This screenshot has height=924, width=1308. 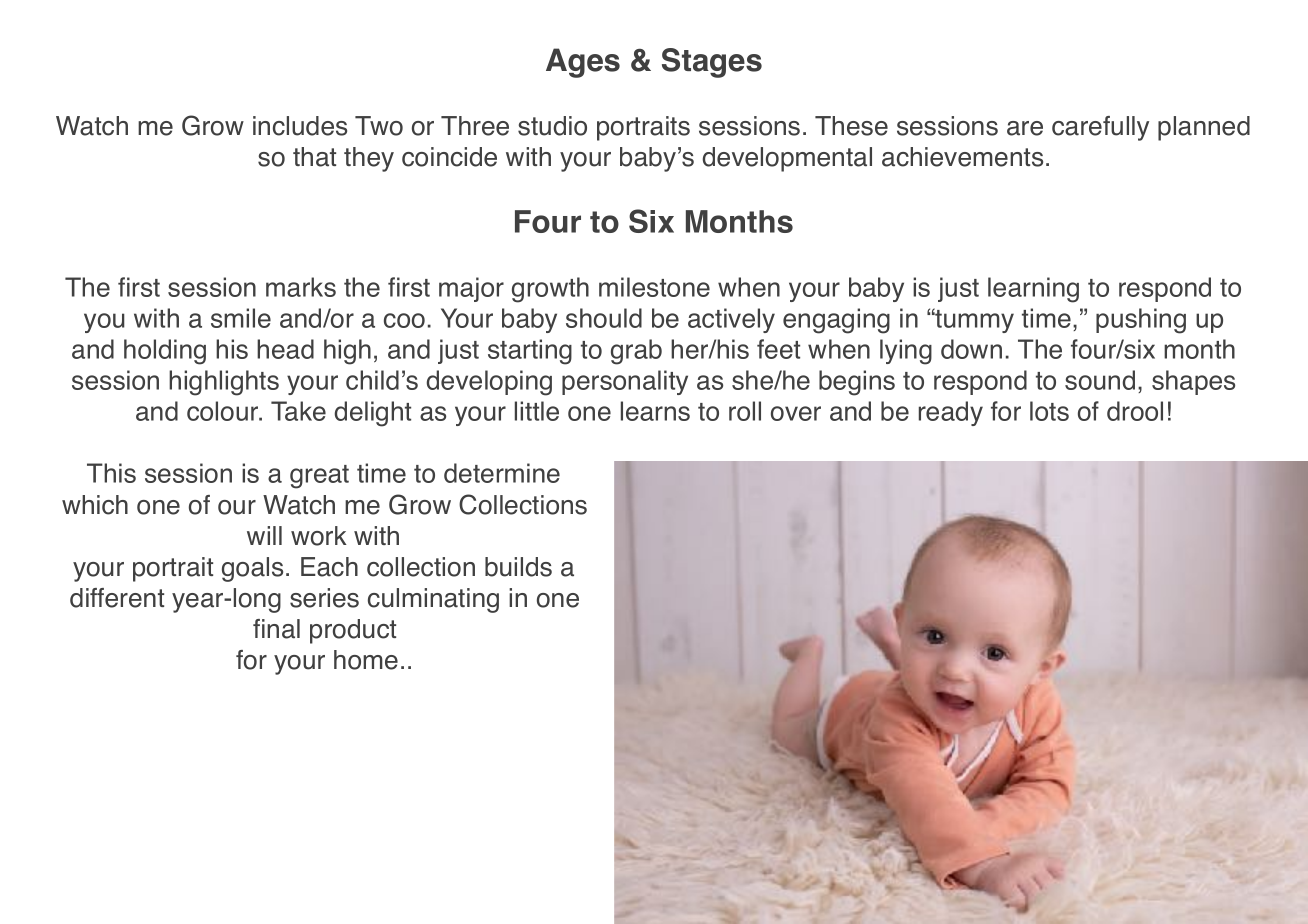 I want to click on culminating, so click(x=433, y=600).
